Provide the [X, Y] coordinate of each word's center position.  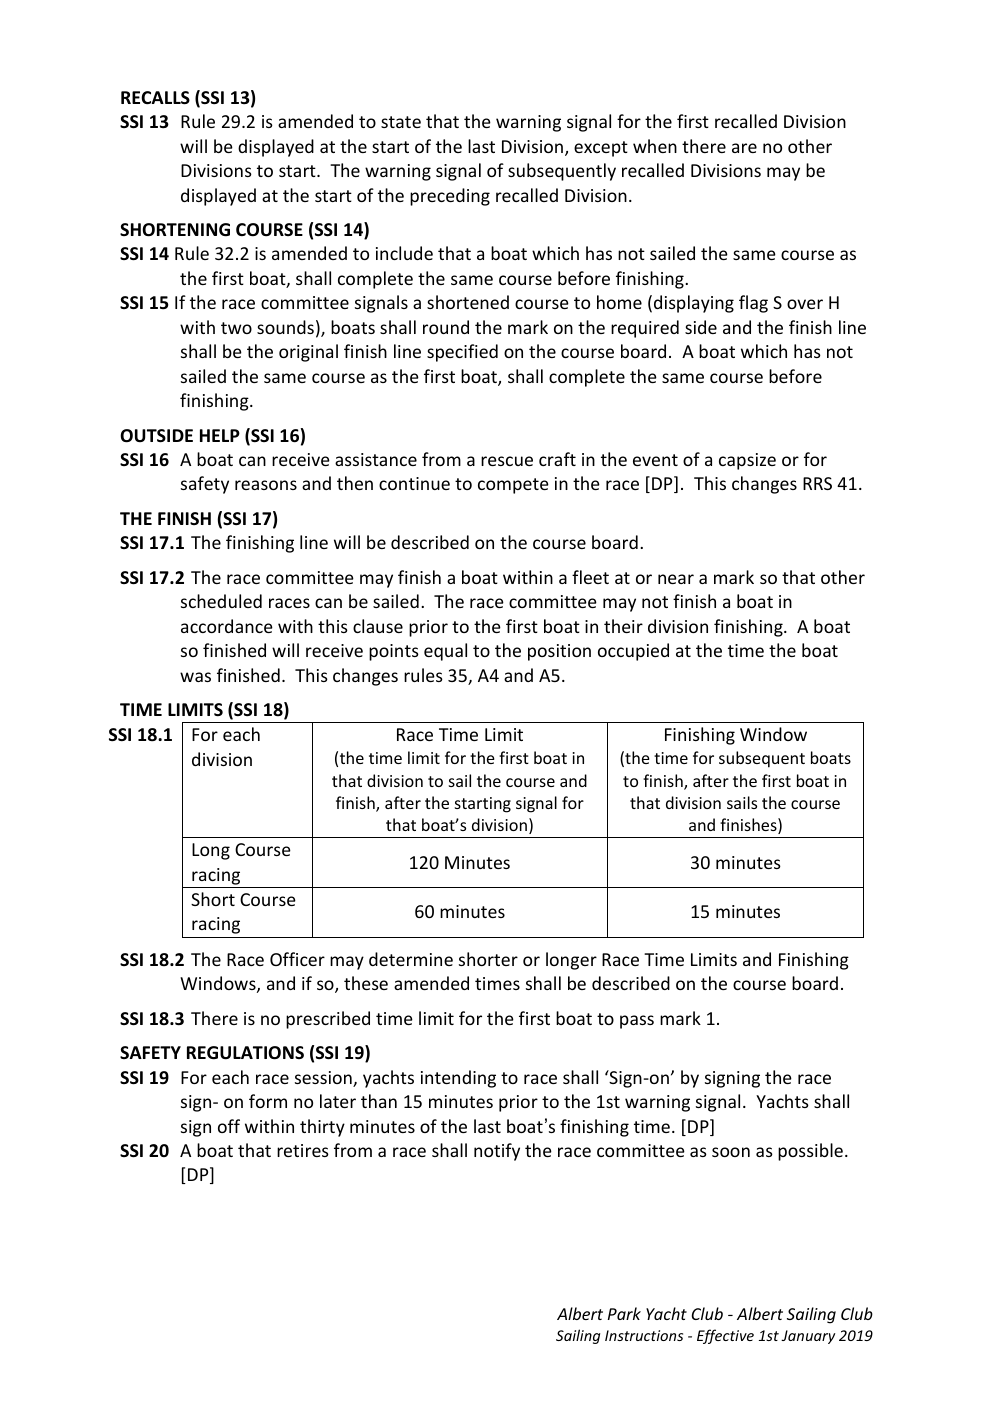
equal [445, 652]
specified [462, 353]
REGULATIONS [245, 1053]
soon [731, 1152]
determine [411, 959]
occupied [633, 652]
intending [458, 1079]
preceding [450, 197]
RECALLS [155, 98]
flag [753, 304]
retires [303, 1150]
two [236, 328]
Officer [297, 959]
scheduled [221, 601]
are [744, 148]
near [676, 579]
